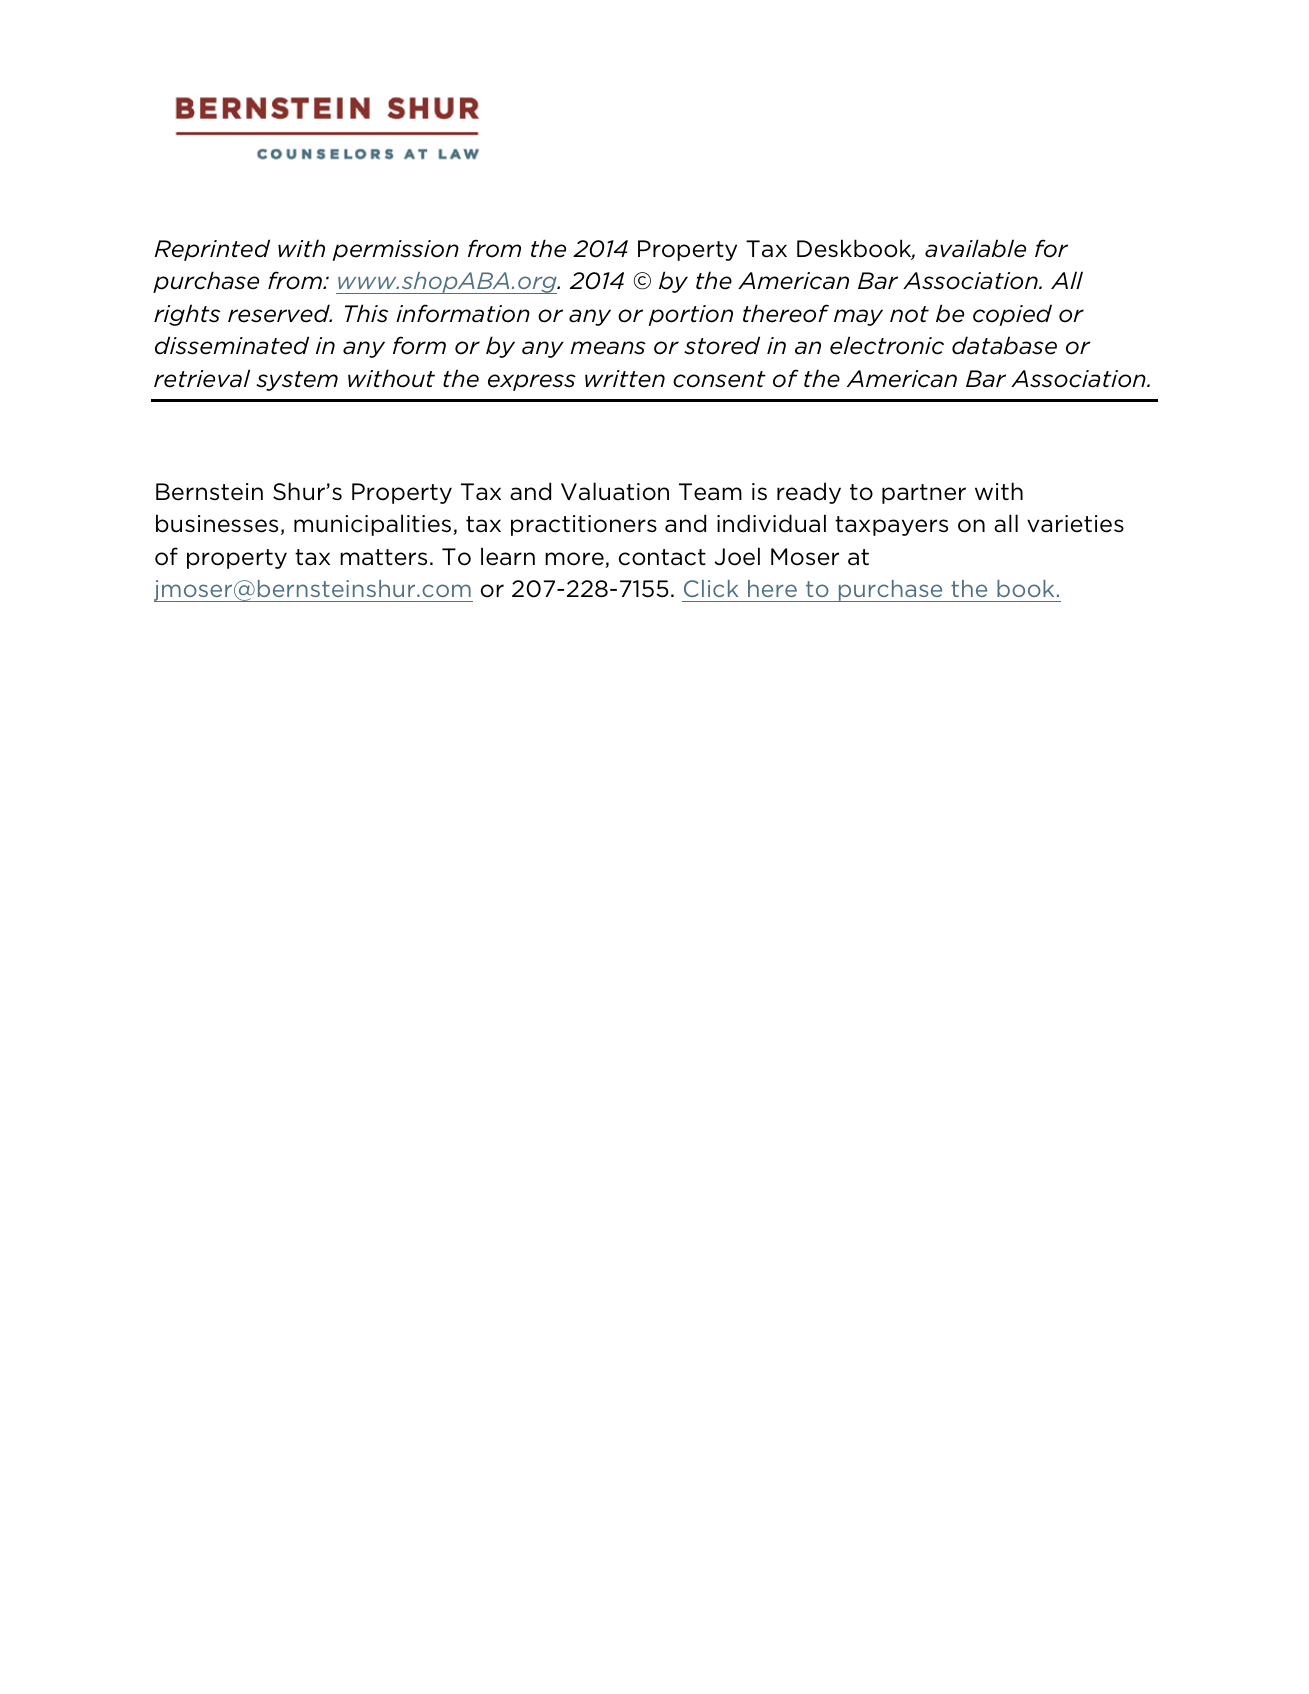 The width and height of the screenshot is (1309, 1694). Describe the element at coordinates (625, 379) in the screenshot. I see `written` at that location.
